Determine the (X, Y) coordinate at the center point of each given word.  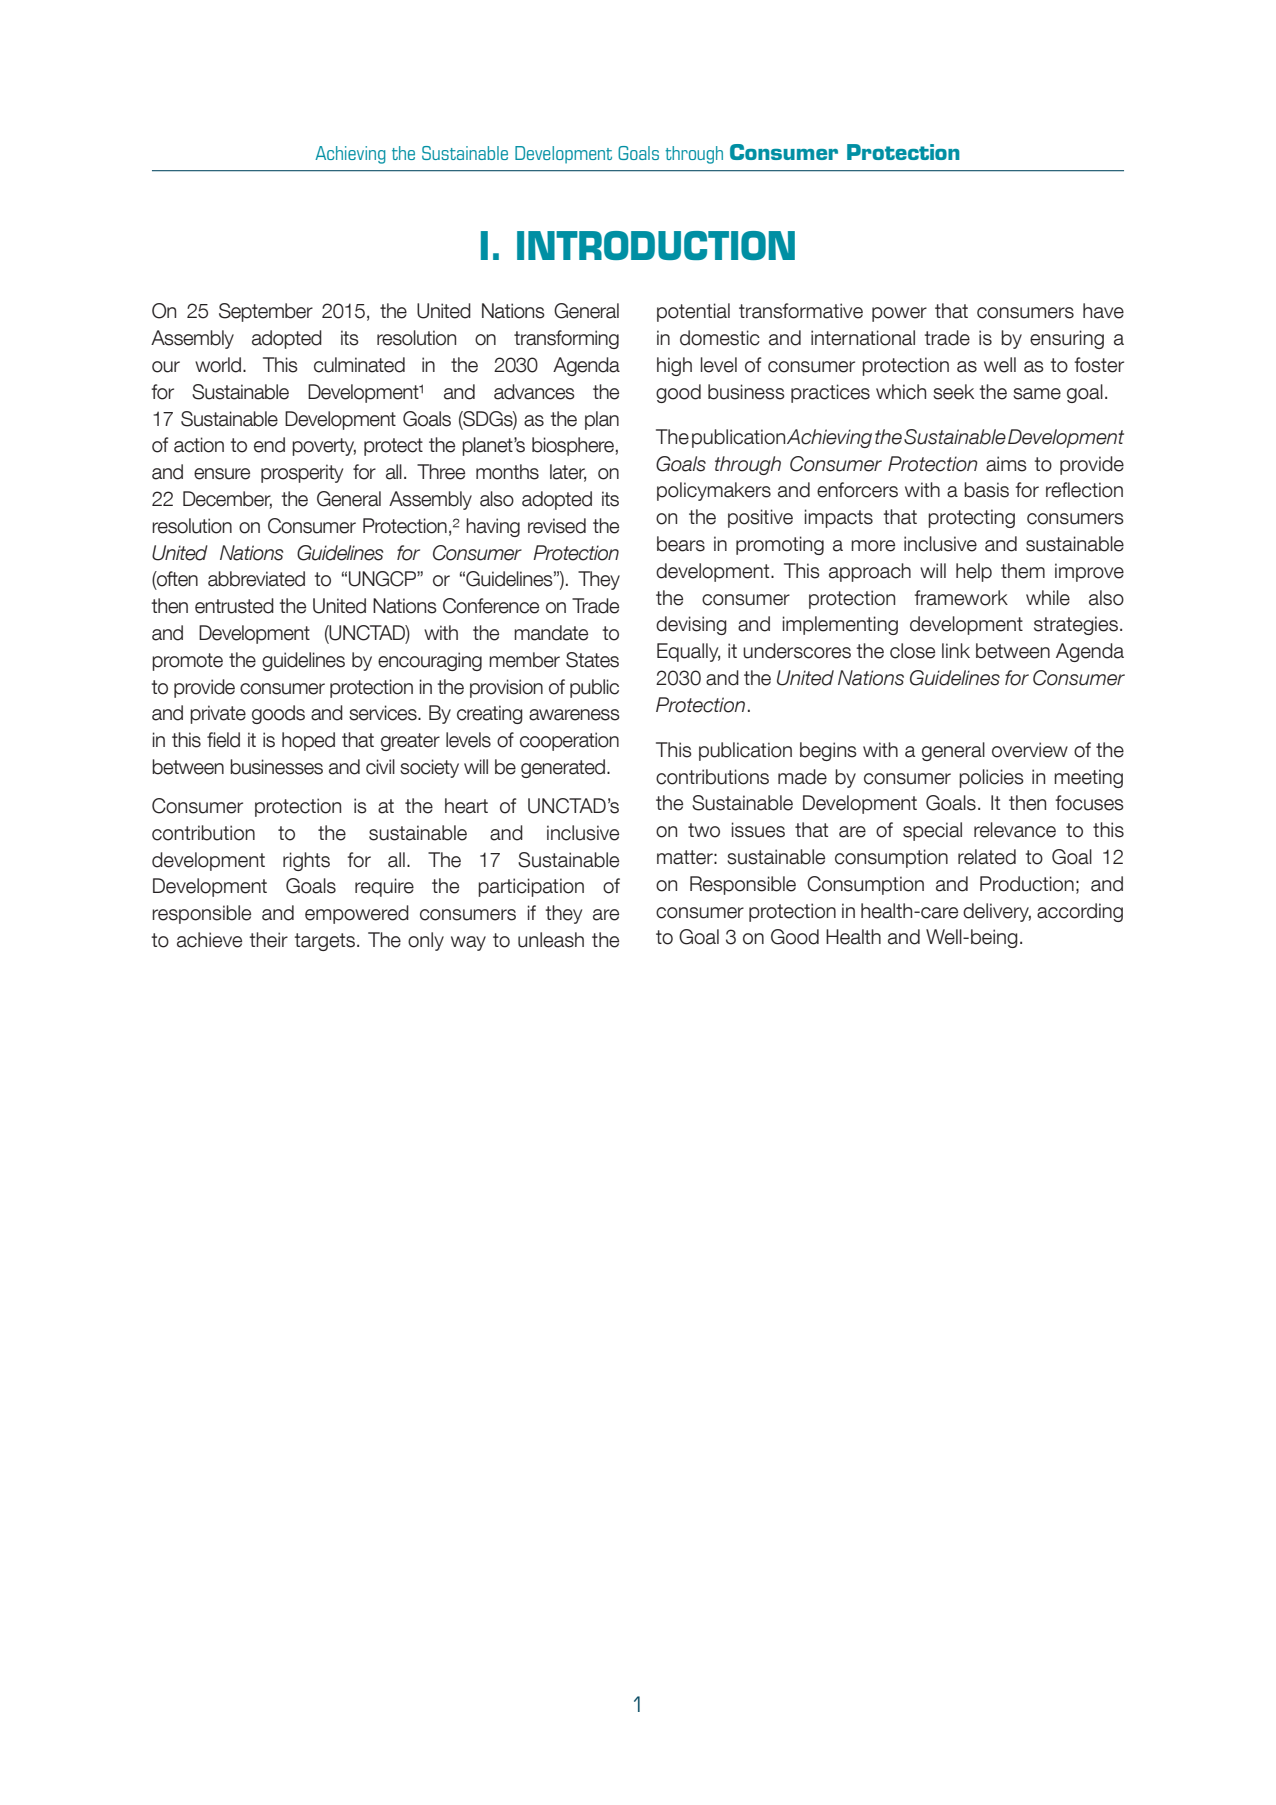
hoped (308, 741)
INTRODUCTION (656, 245)
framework (961, 598)
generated (564, 768)
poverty (324, 447)
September (266, 312)
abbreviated (256, 579)
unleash (551, 940)
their (268, 940)
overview (1030, 750)
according (1080, 912)
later (568, 473)
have (1103, 311)
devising (691, 625)
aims (1006, 464)
